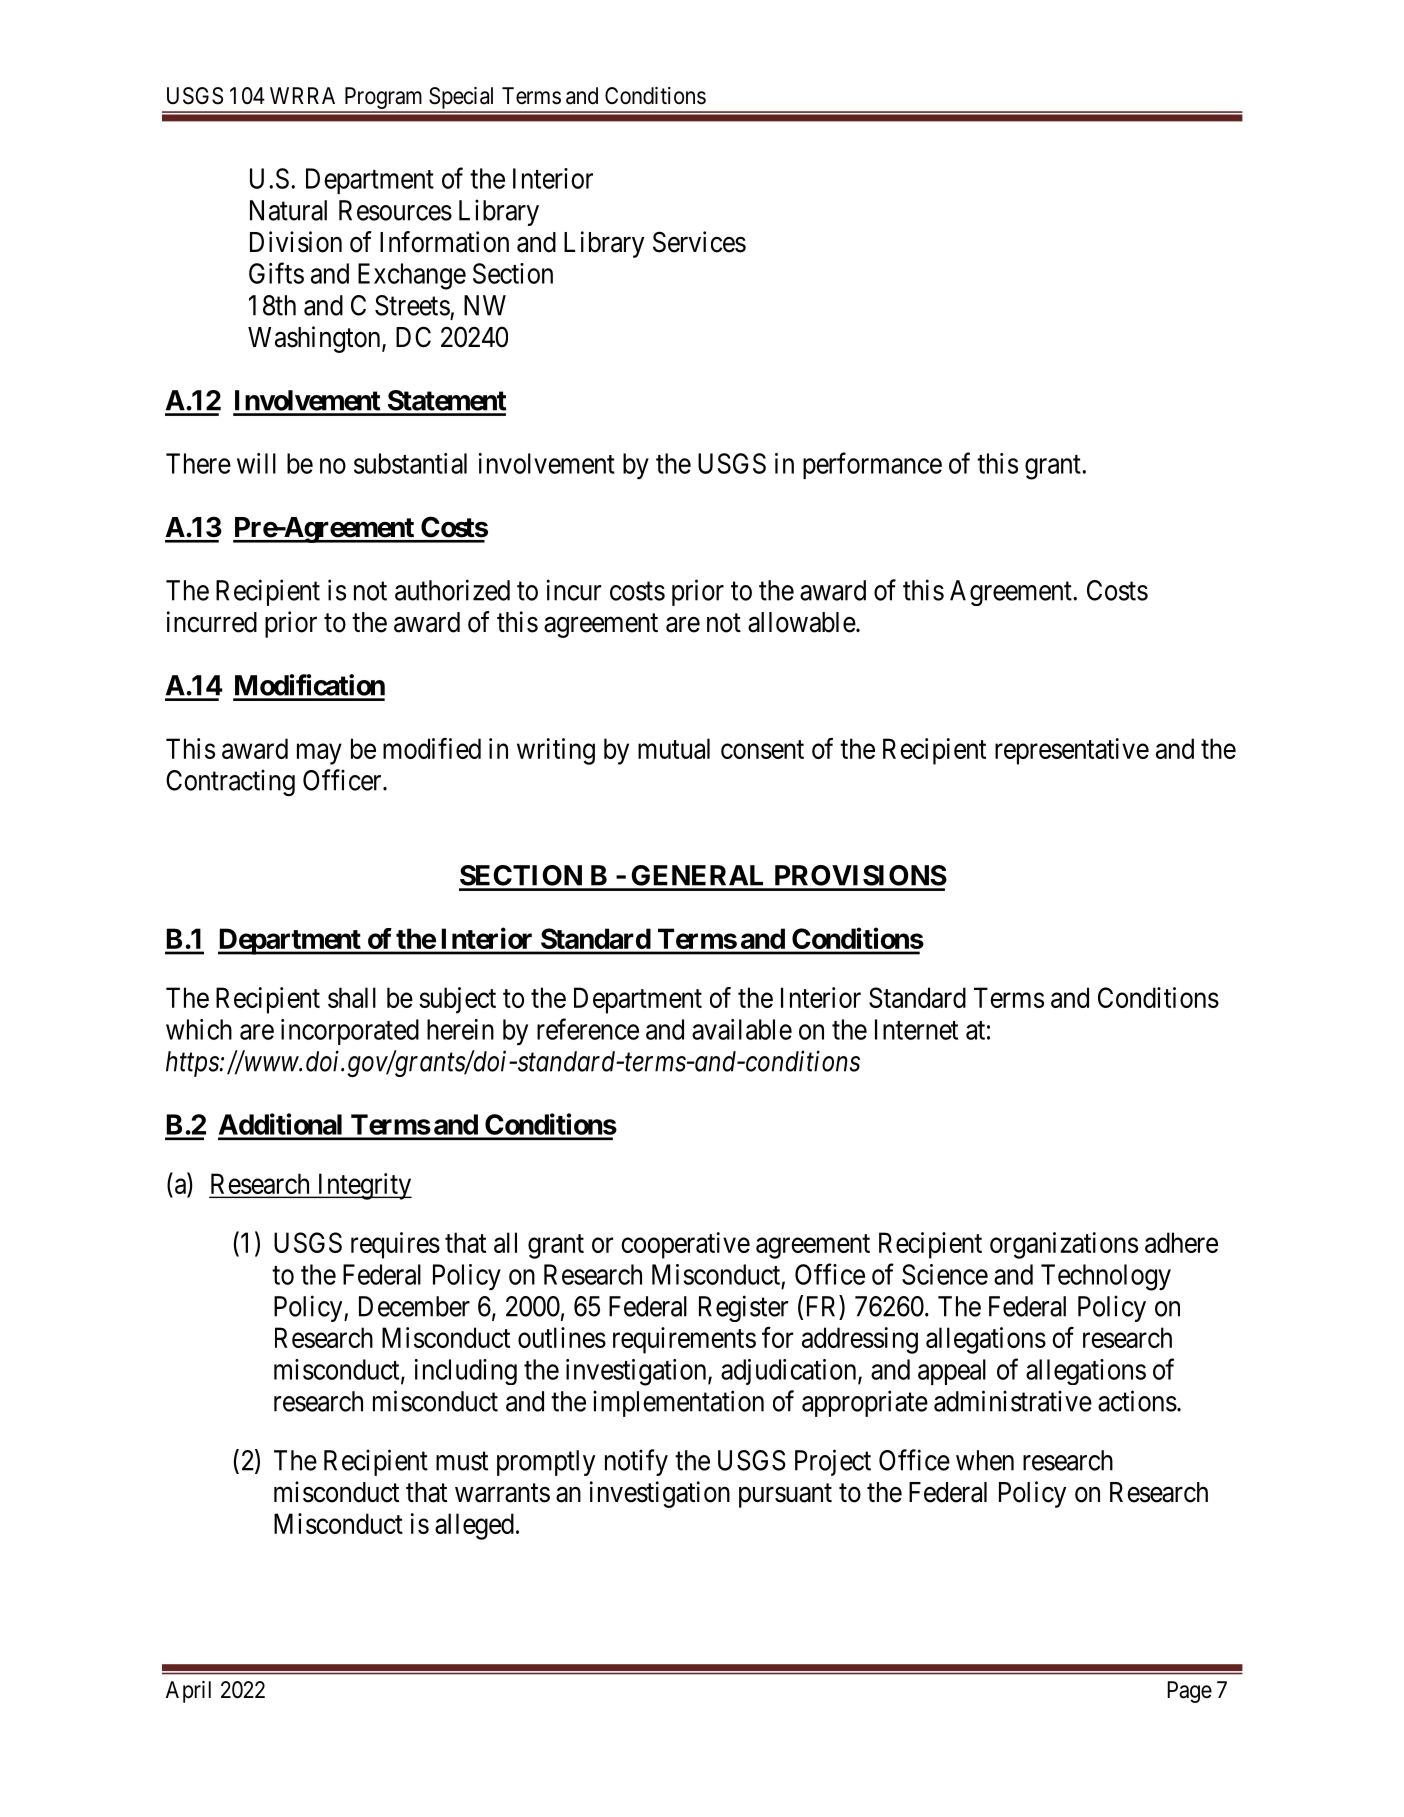 Image resolution: width=1404 pixels, height=1817 pixels. What do you see at coordinates (444, 242) in the document?
I see `Information` at bounding box center [444, 242].
